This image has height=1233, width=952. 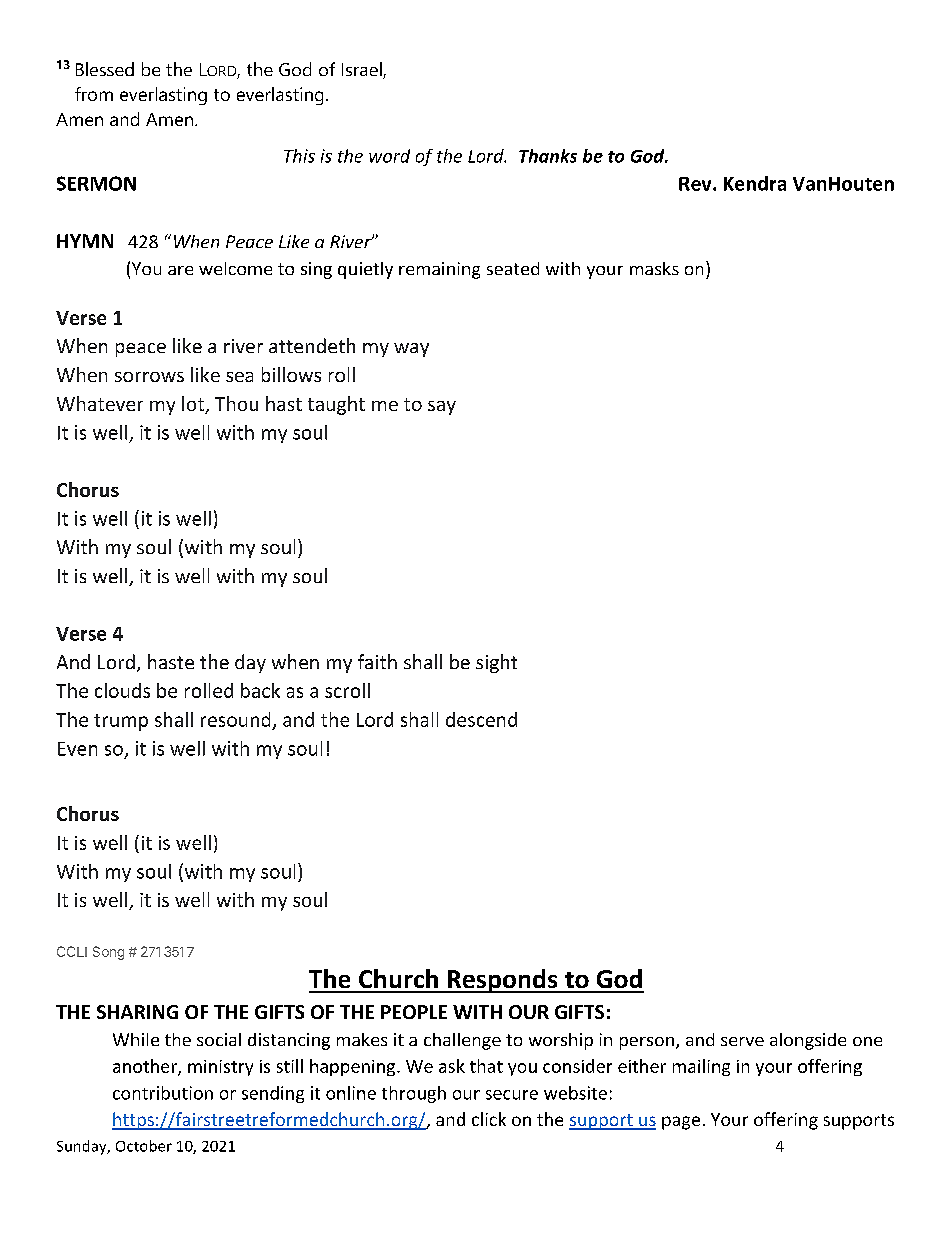 I want to click on are, so click(x=180, y=270).
